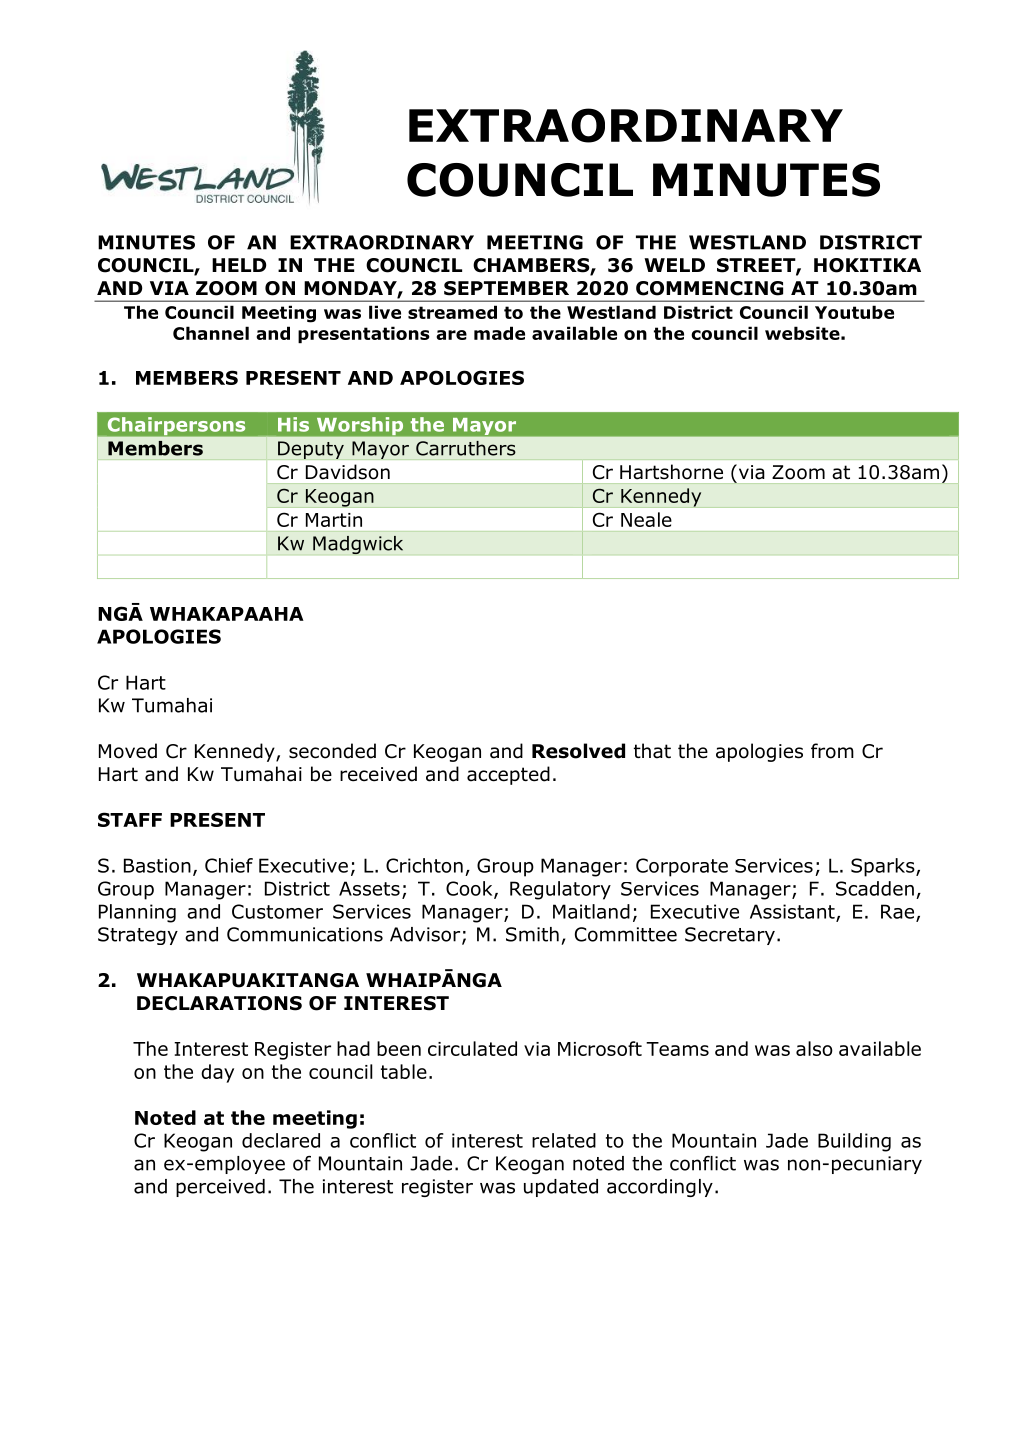 The width and height of the screenshot is (1019, 1442). What do you see at coordinates (220, 1188) in the screenshot?
I see `perceived` at bounding box center [220, 1188].
